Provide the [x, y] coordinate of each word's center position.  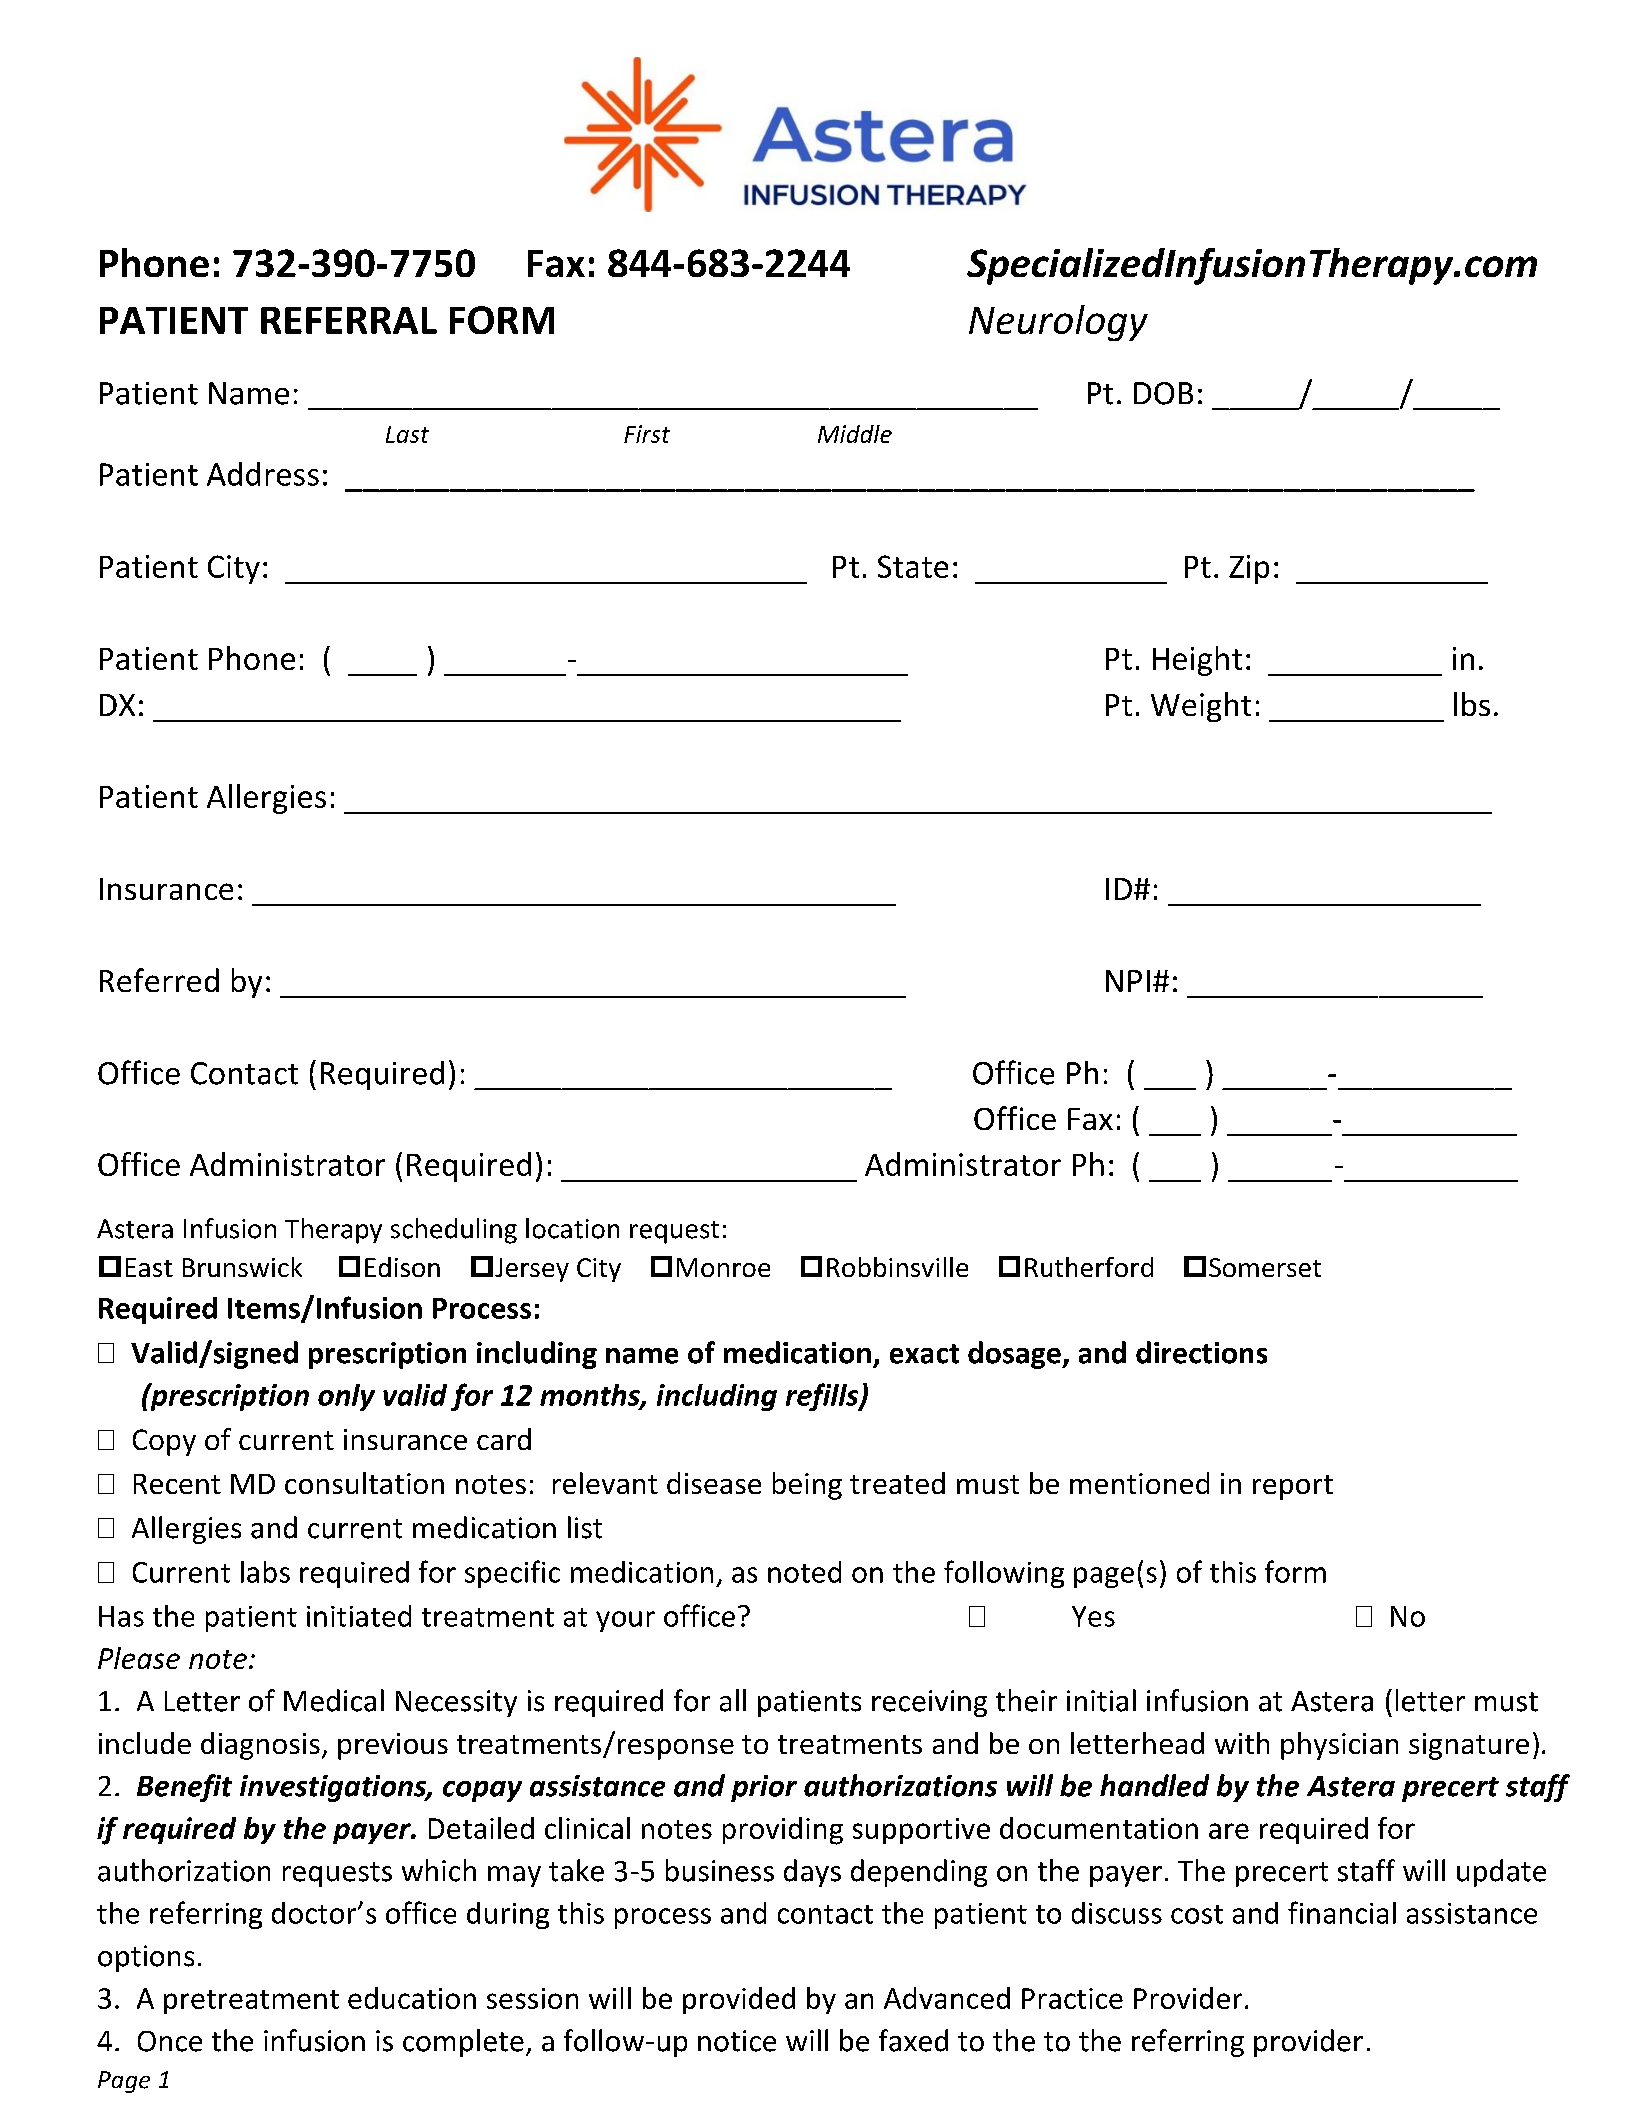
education [412, 1998]
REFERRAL [349, 320]
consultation [364, 1483]
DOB [1163, 393]
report [1293, 1487]
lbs [1472, 704]
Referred [159, 980]
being [807, 1486]
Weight [1201, 707]
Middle [855, 434]
